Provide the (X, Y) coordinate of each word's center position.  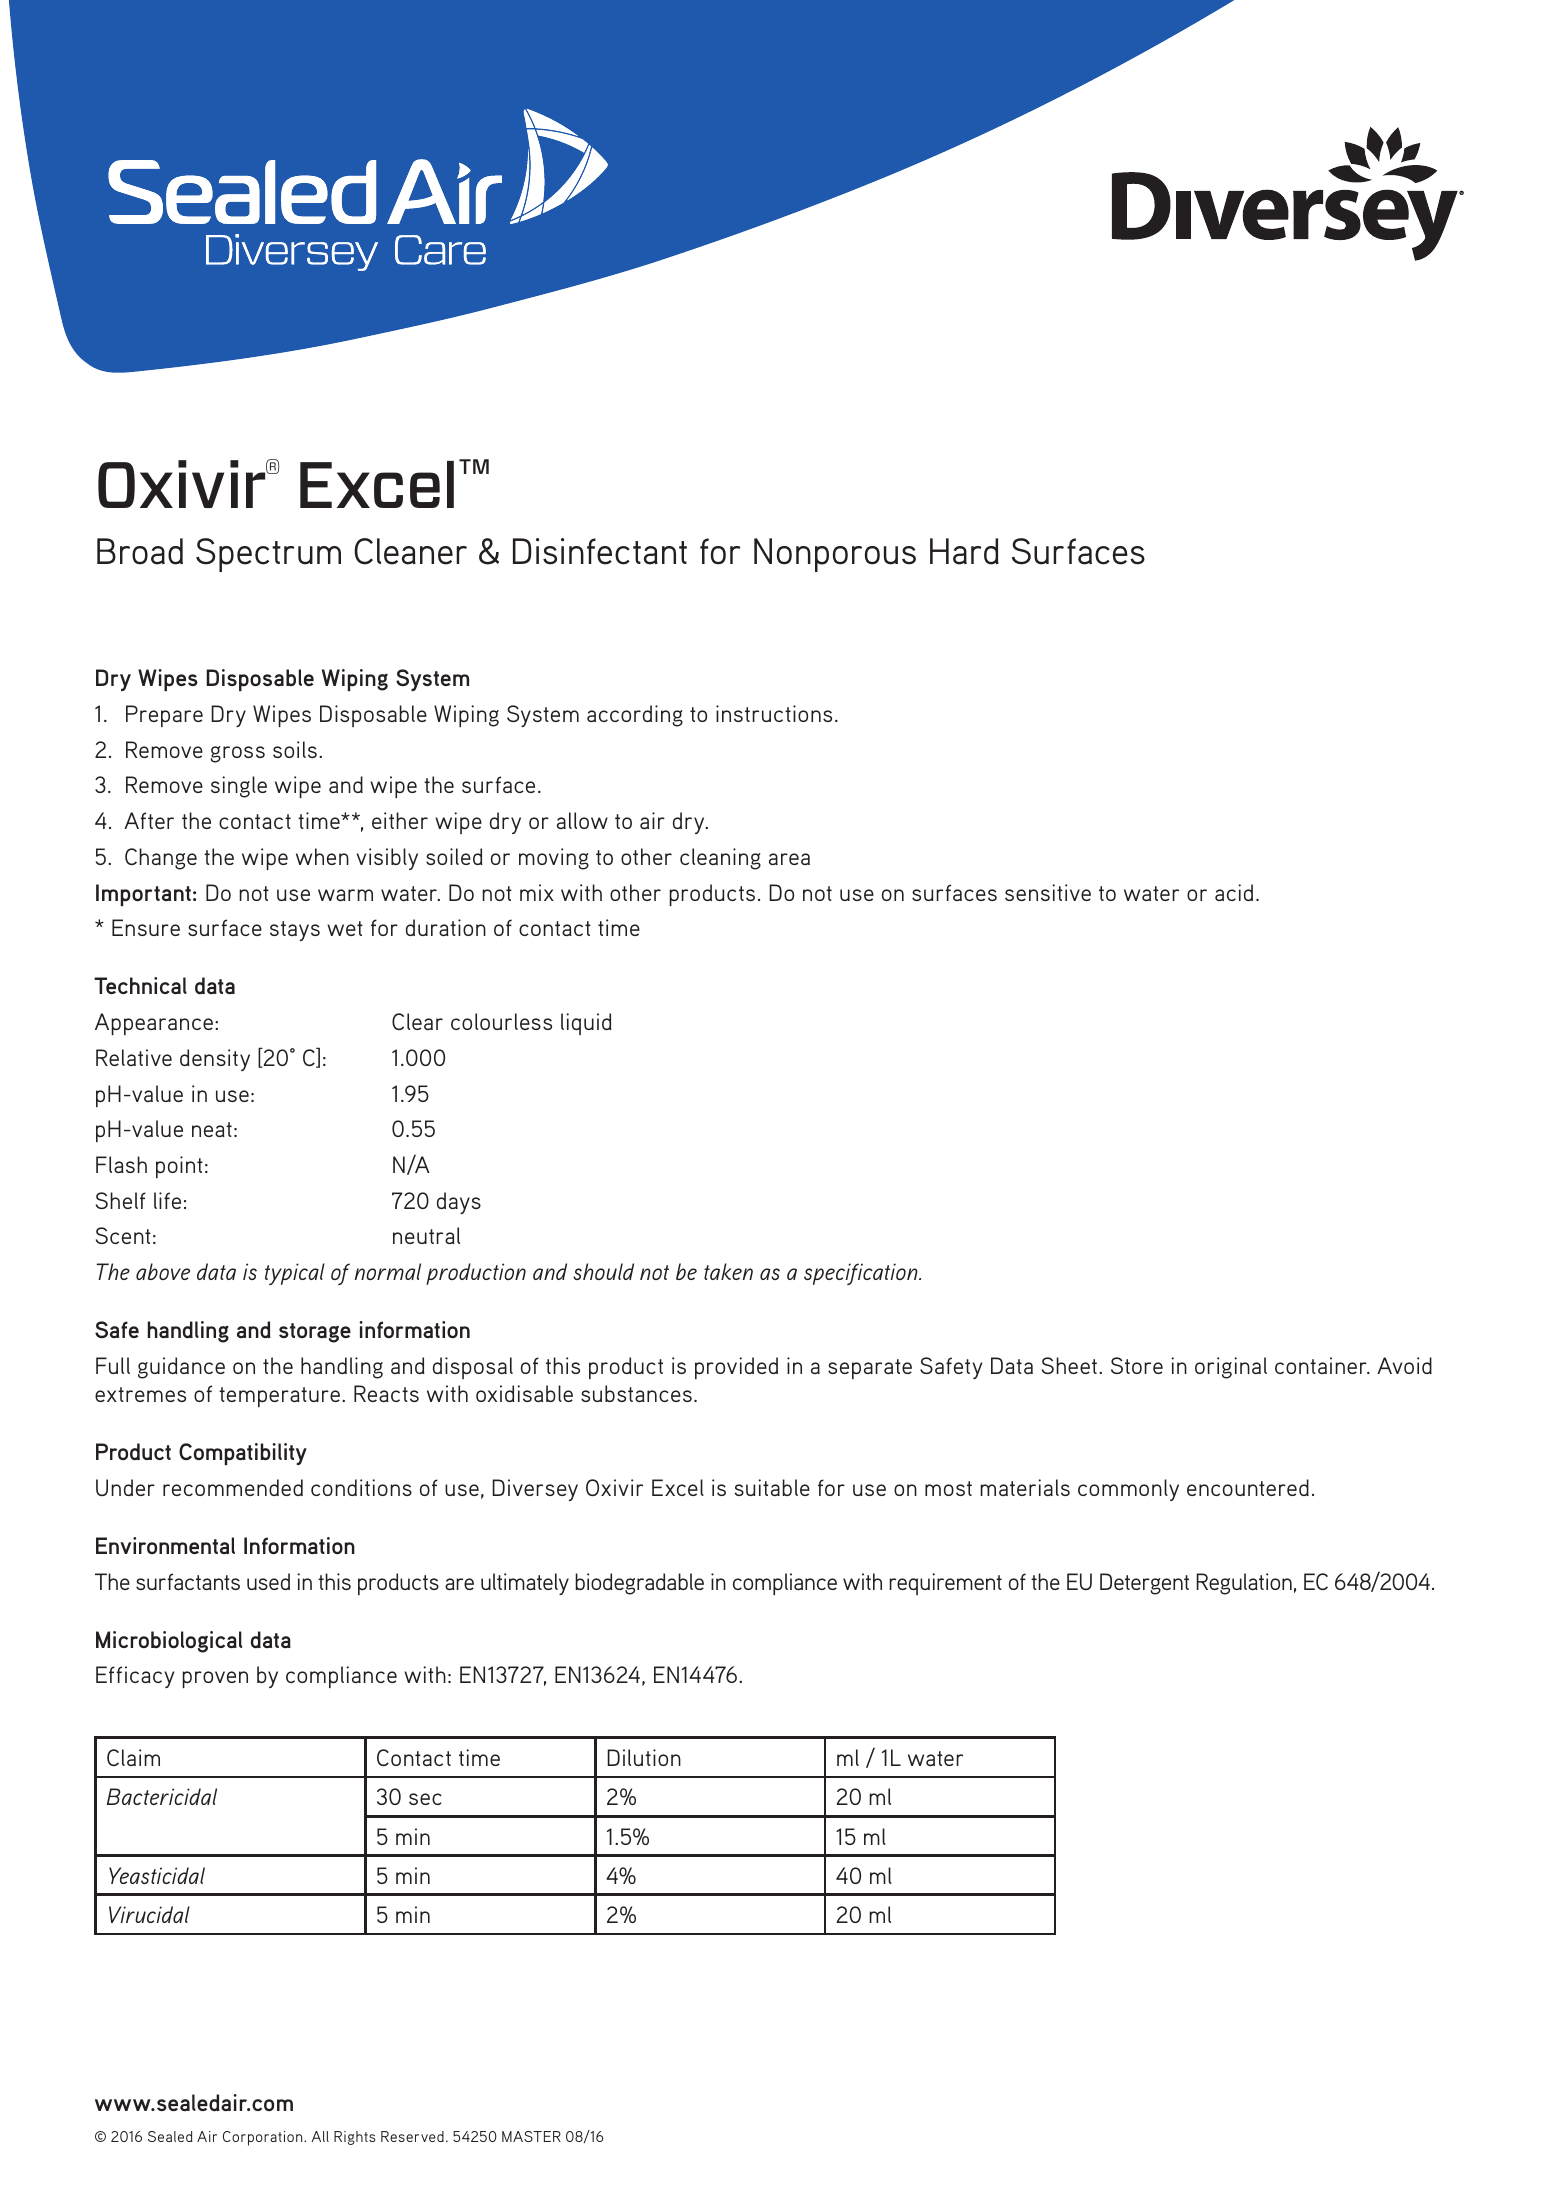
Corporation (264, 2138)
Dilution (644, 1757)
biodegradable (639, 1584)
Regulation (1244, 1584)
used (268, 1581)
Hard (964, 551)
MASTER (531, 2136)
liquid (586, 1024)
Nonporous (835, 555)
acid (1234, 892)
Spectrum (268, 555)
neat (212, 1129)
